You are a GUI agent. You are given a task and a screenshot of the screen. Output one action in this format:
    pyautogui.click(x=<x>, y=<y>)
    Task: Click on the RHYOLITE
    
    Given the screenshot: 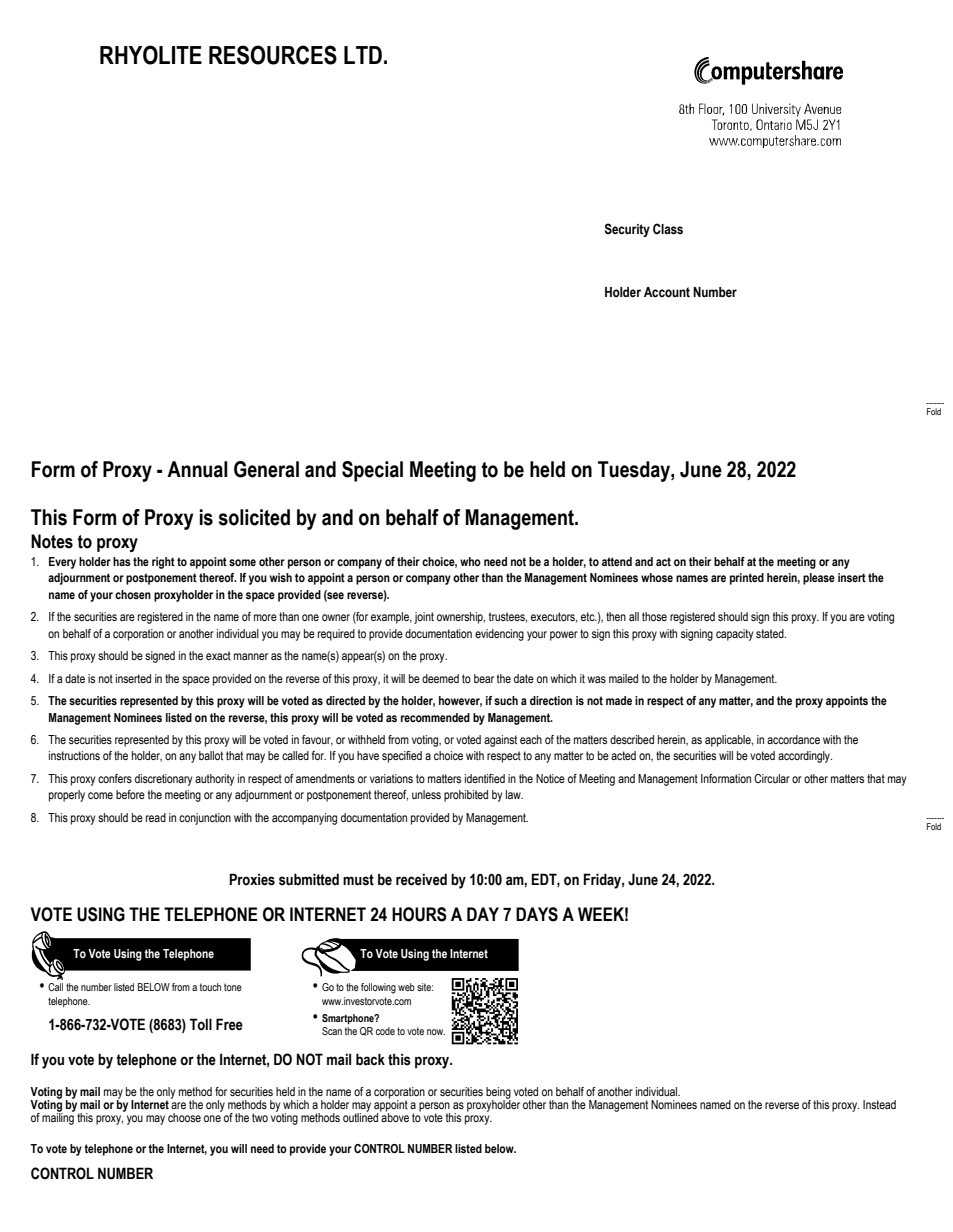 What is the action you would take?
    pyautogui.click(x=151, y=55)
